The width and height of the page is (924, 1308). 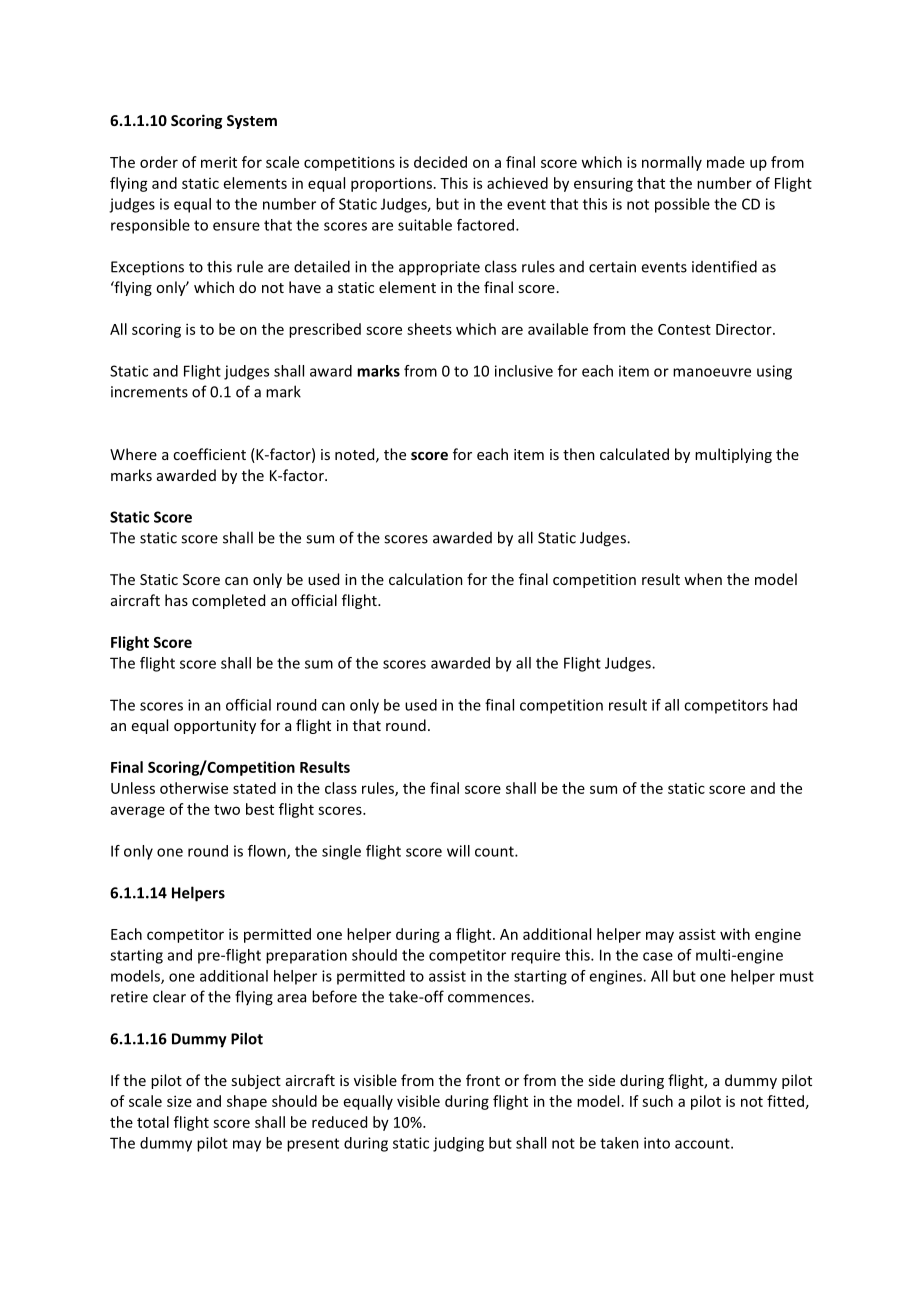 I want to click on flown, so click(x=268, y=852).
